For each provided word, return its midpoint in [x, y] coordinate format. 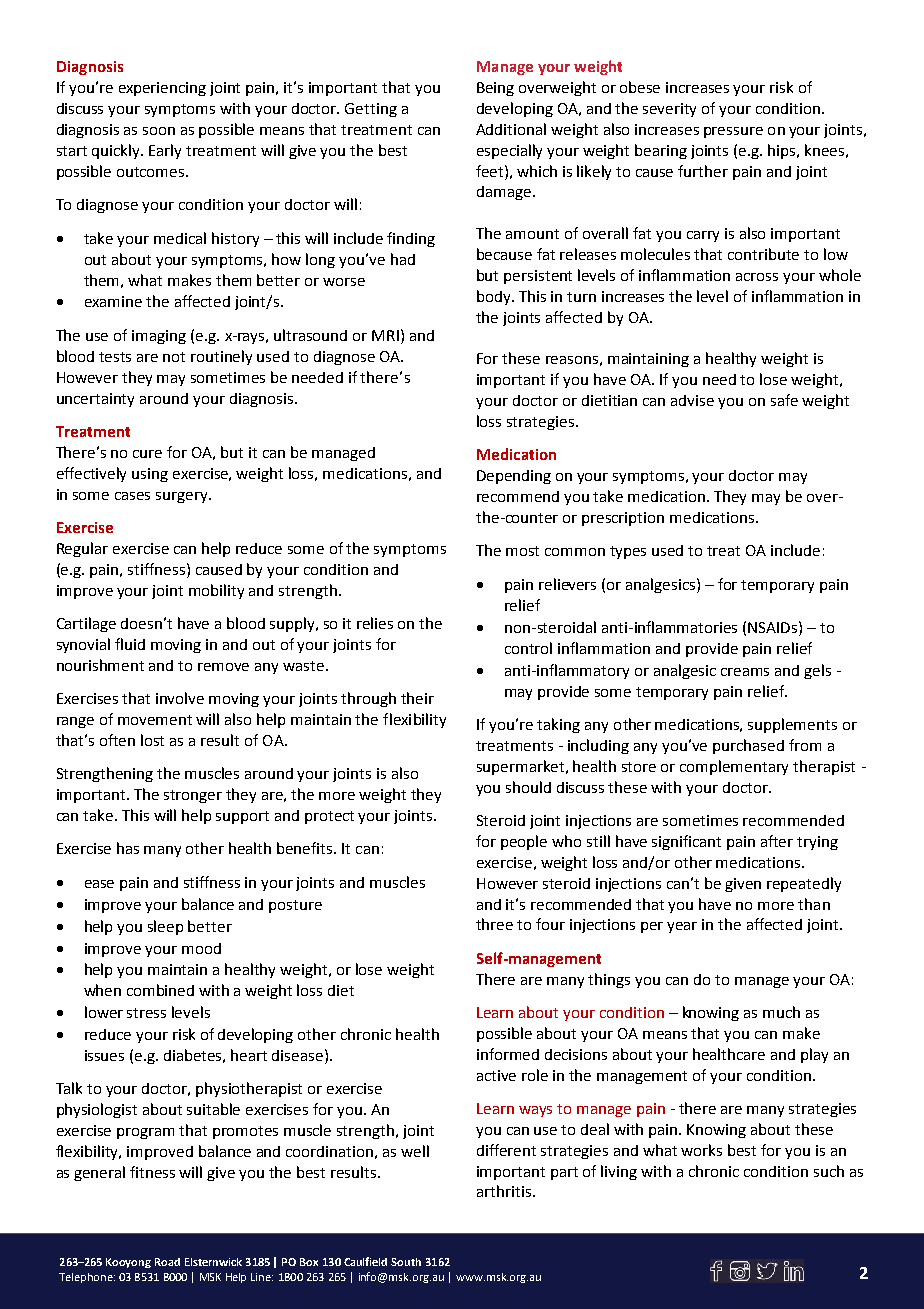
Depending [514, 477]
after [777, 841]
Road [167, 1262]
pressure [733, 132]
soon [159, 131]
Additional [511, 129]
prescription [623, 519]
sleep [165, 927]
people [524, 842]
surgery [183, 497]
